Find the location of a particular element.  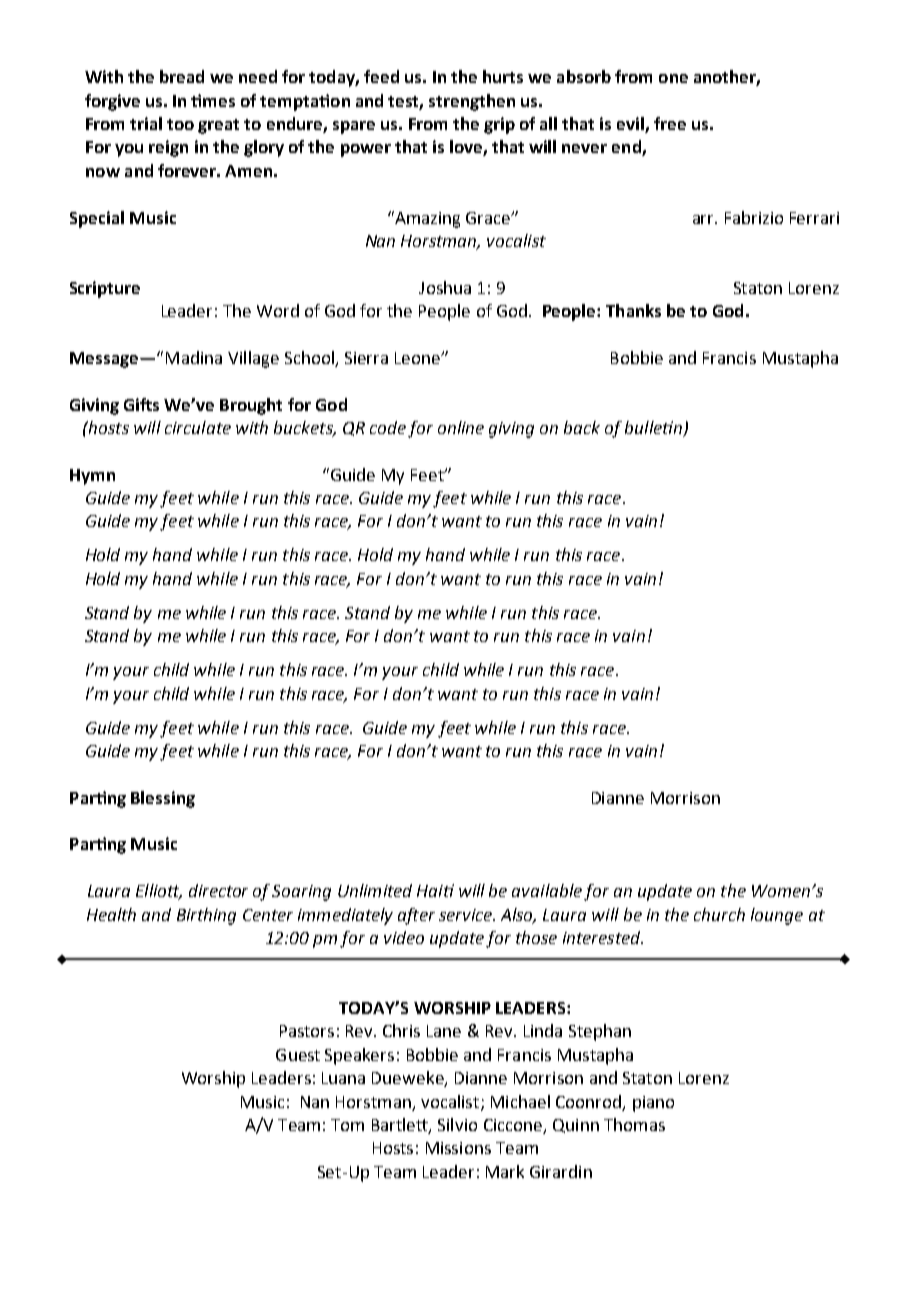

Blessing is located at coordinates (163, 799).
